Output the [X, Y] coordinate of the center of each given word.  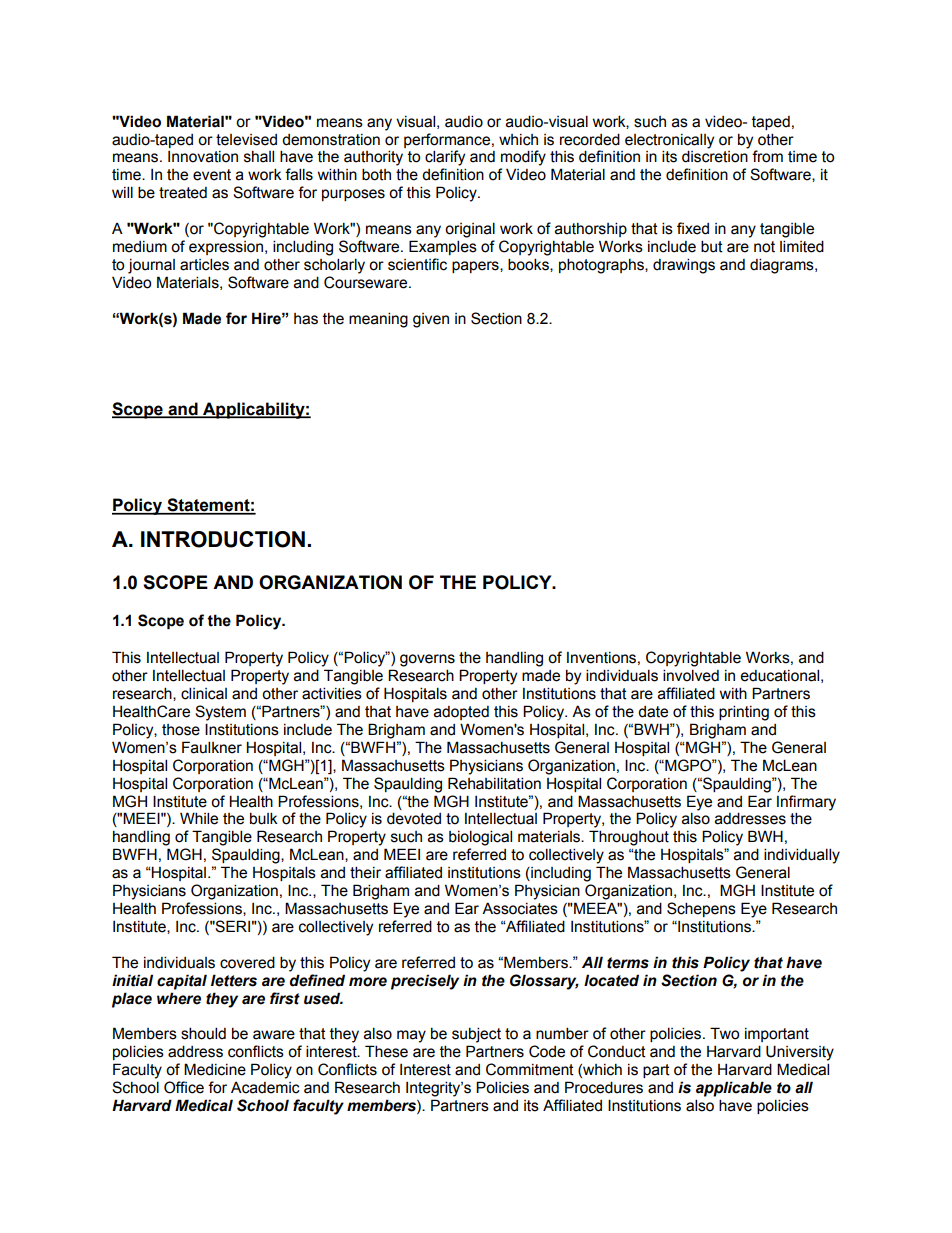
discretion [715, 156]
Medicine [215, 1069]
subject [476, 1035]
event [212, 175]
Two [724, 1033]
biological [480, 838]
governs [427, 660]
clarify [445, 158]
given [431, 320]
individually [802, 856]
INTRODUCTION [223, 539]
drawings [684, 266]
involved [691, 675]
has [306, 319]
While [199, 818]
